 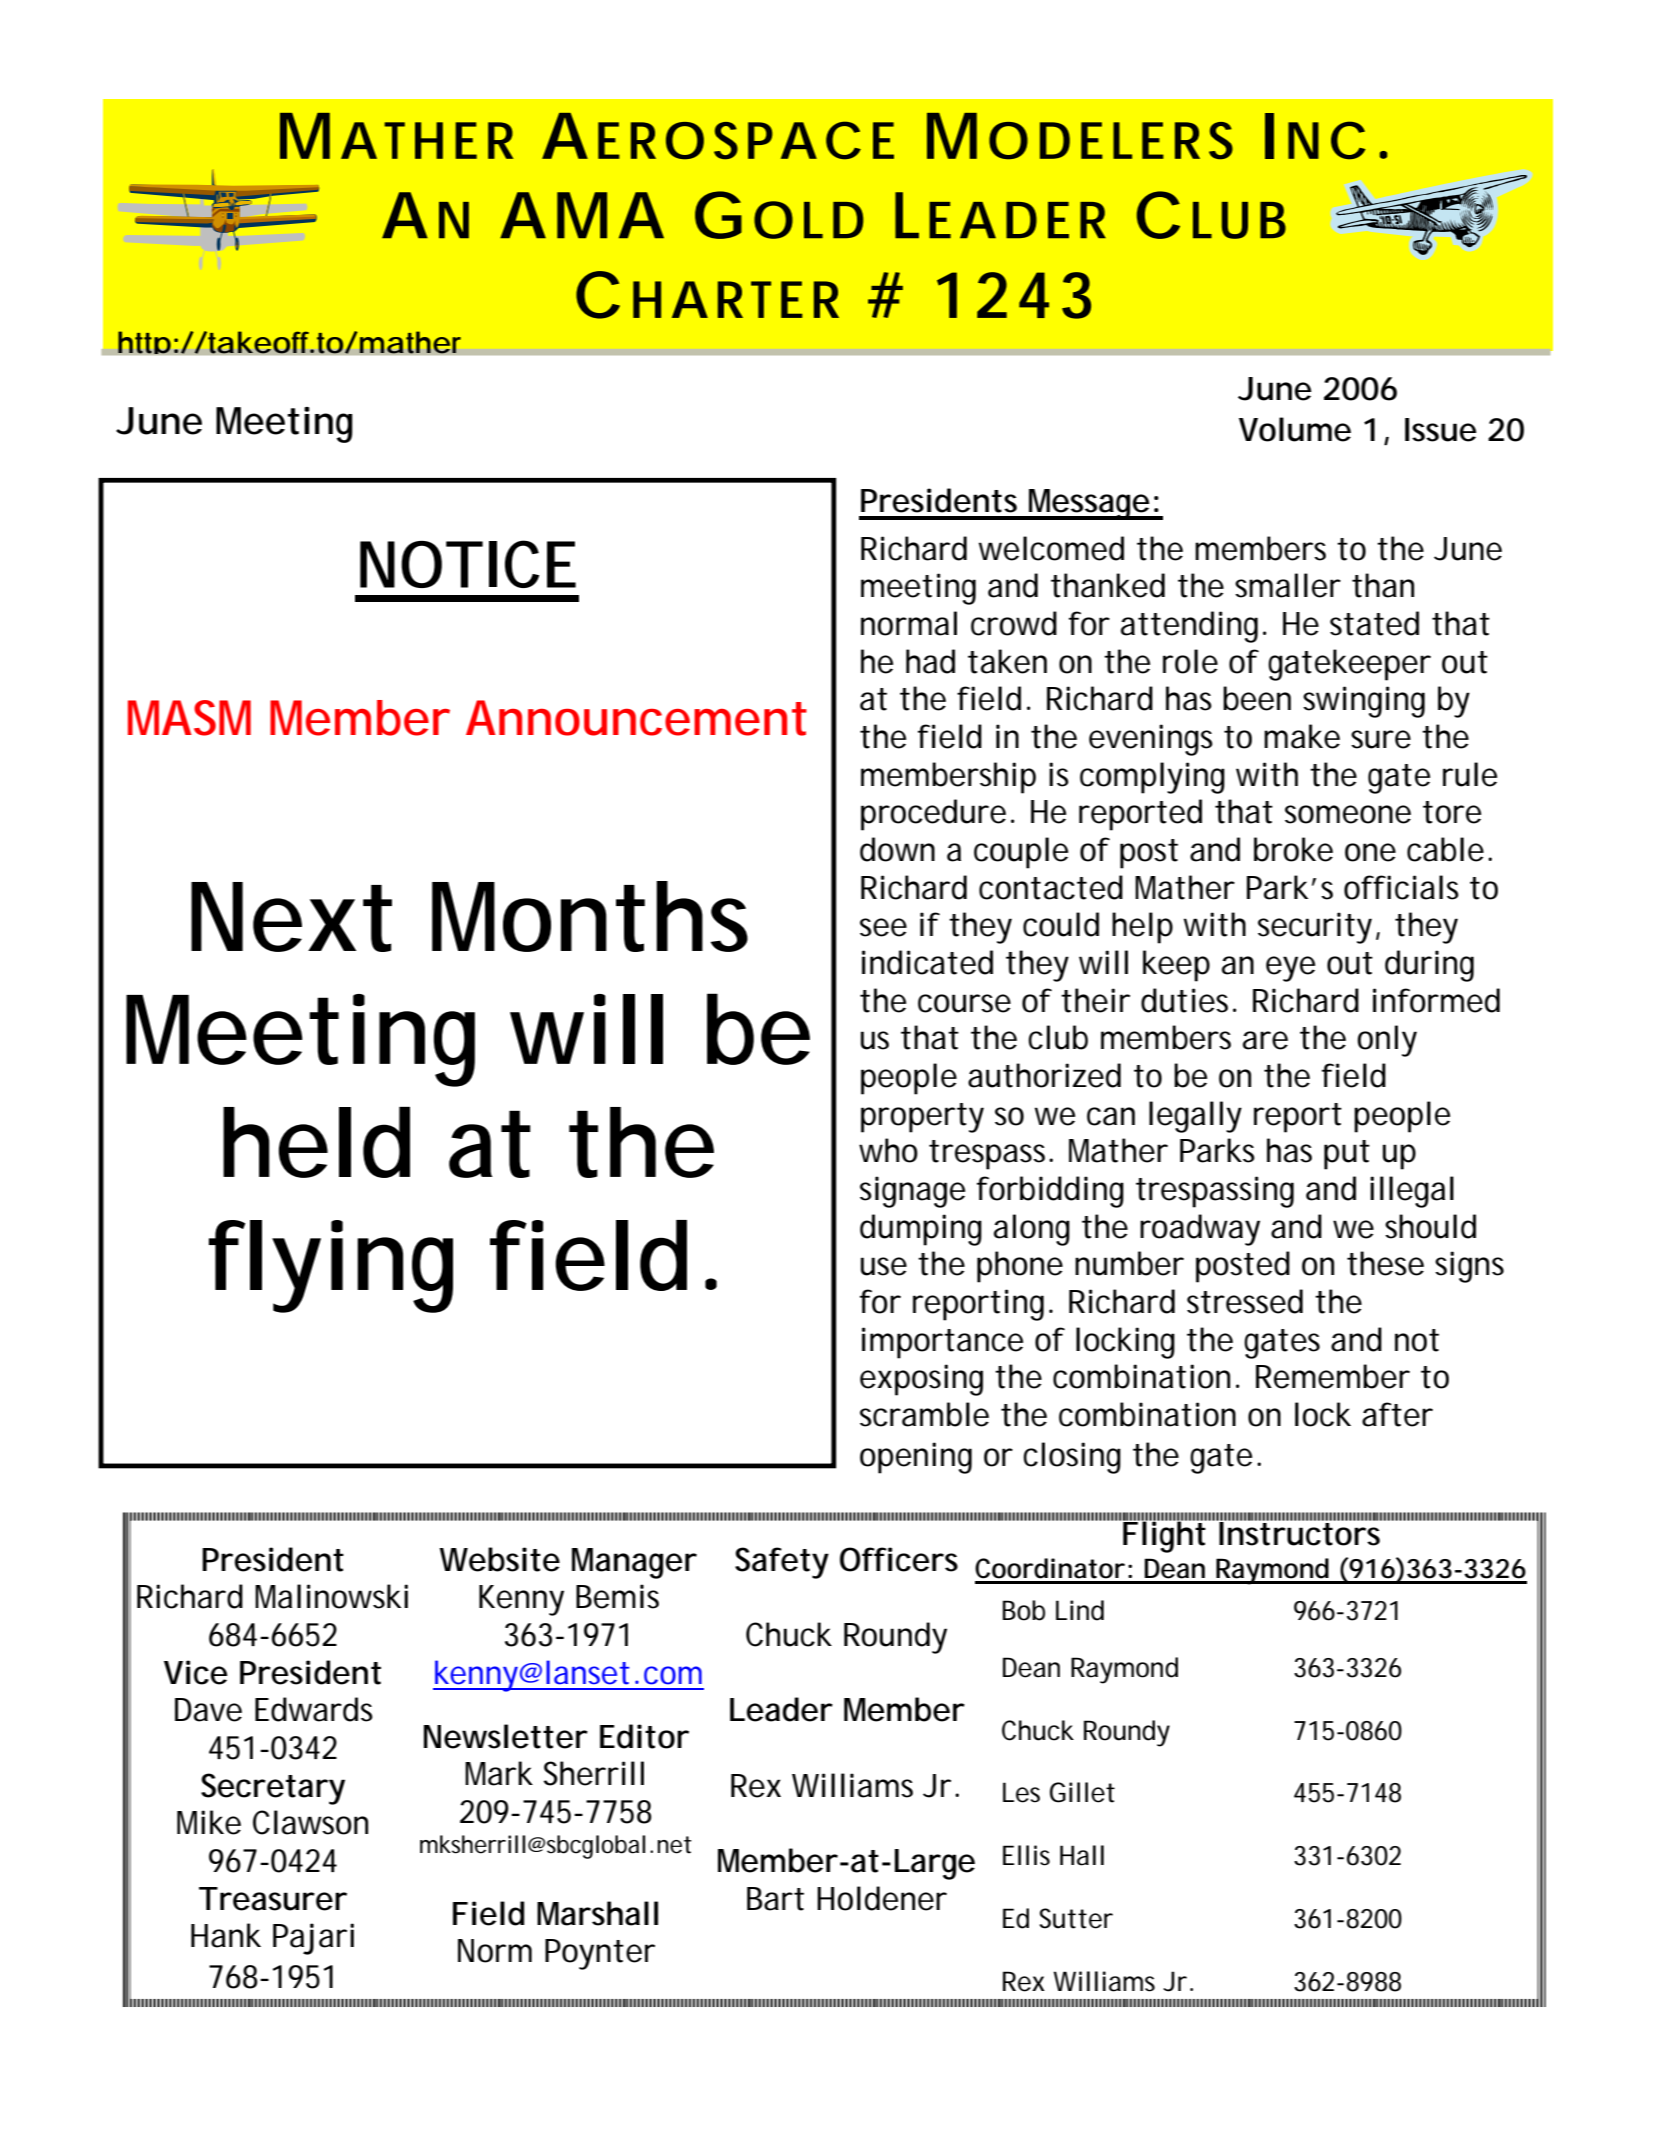 I want to click on put, so click(x=1347, y=1155).
